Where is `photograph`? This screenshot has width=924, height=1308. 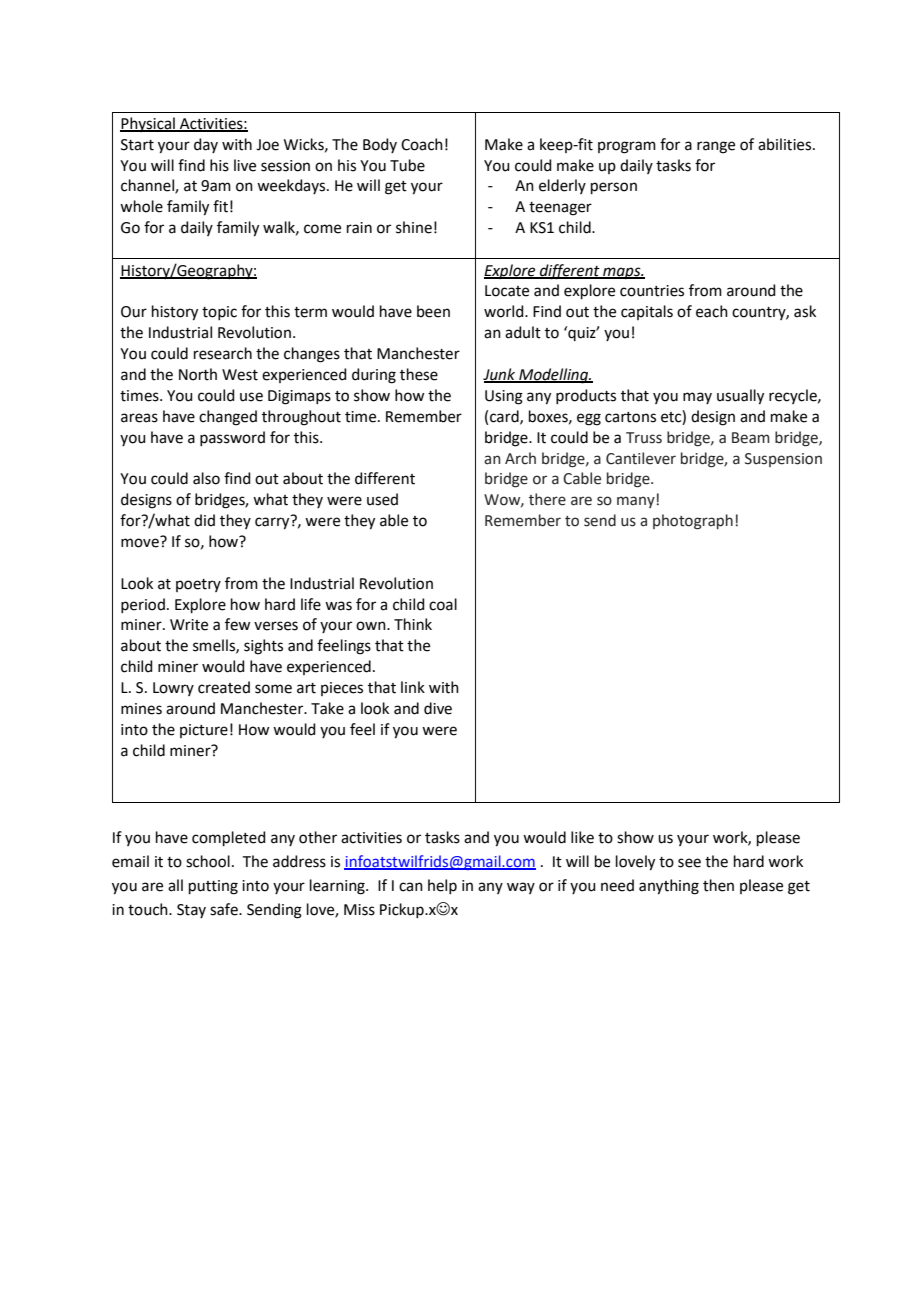
photograph is located at coordinates (693, 522).
